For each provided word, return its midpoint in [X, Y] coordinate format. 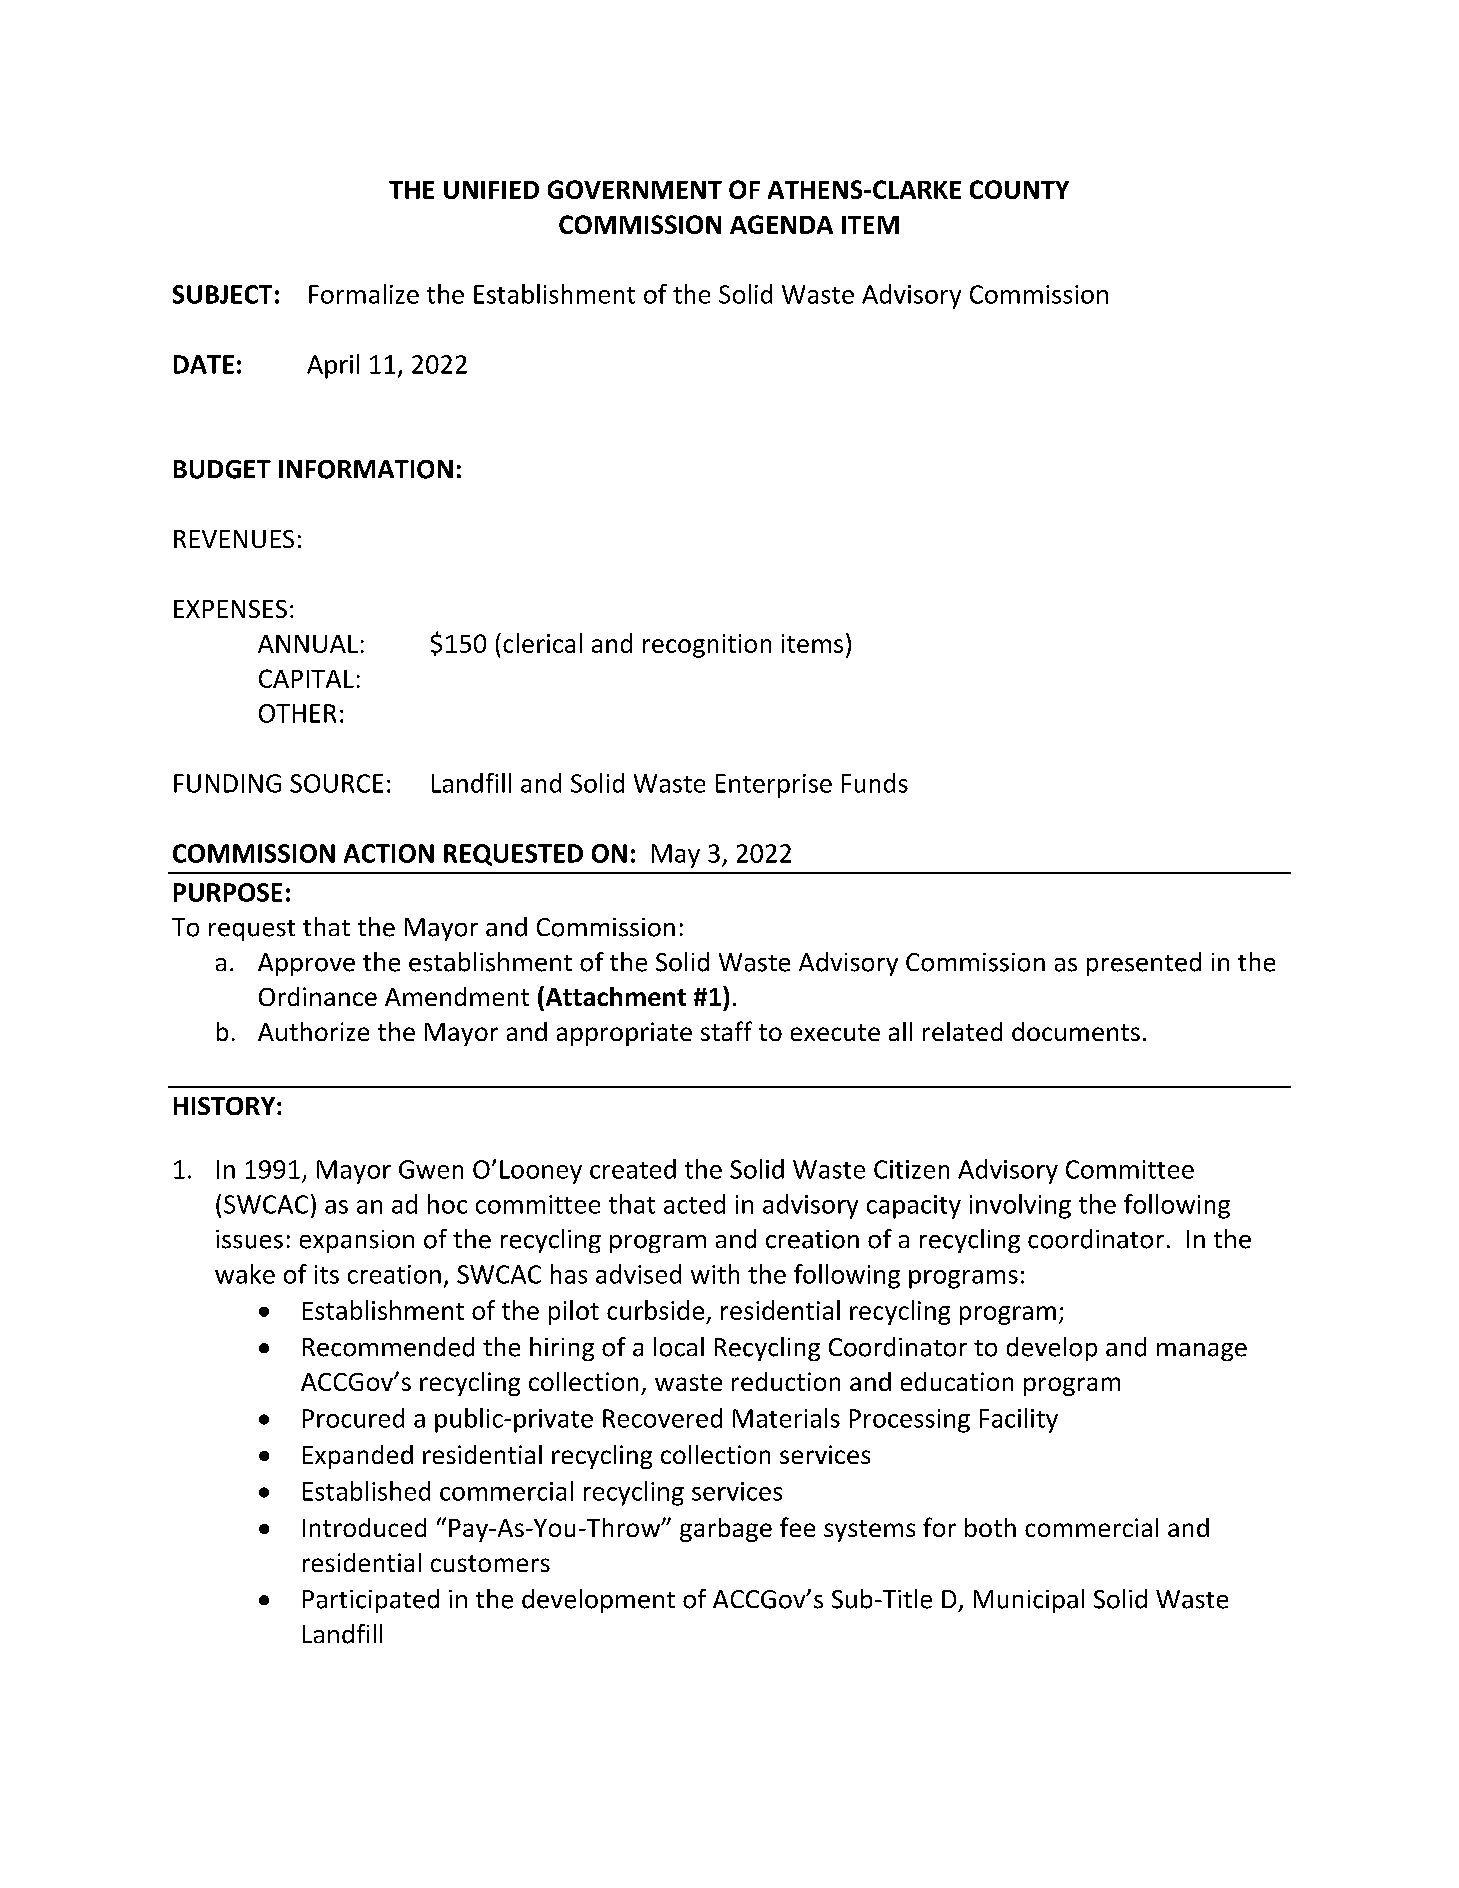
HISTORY [226, 1106]
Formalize [364, 294]
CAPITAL [306, 678]
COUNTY [1019, 189]
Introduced [364, 1527]
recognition [707, 646]
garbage [726, 1530]
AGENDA [781, 224]
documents [1076, 1031]
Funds [875, 783]
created [633, 1169]
